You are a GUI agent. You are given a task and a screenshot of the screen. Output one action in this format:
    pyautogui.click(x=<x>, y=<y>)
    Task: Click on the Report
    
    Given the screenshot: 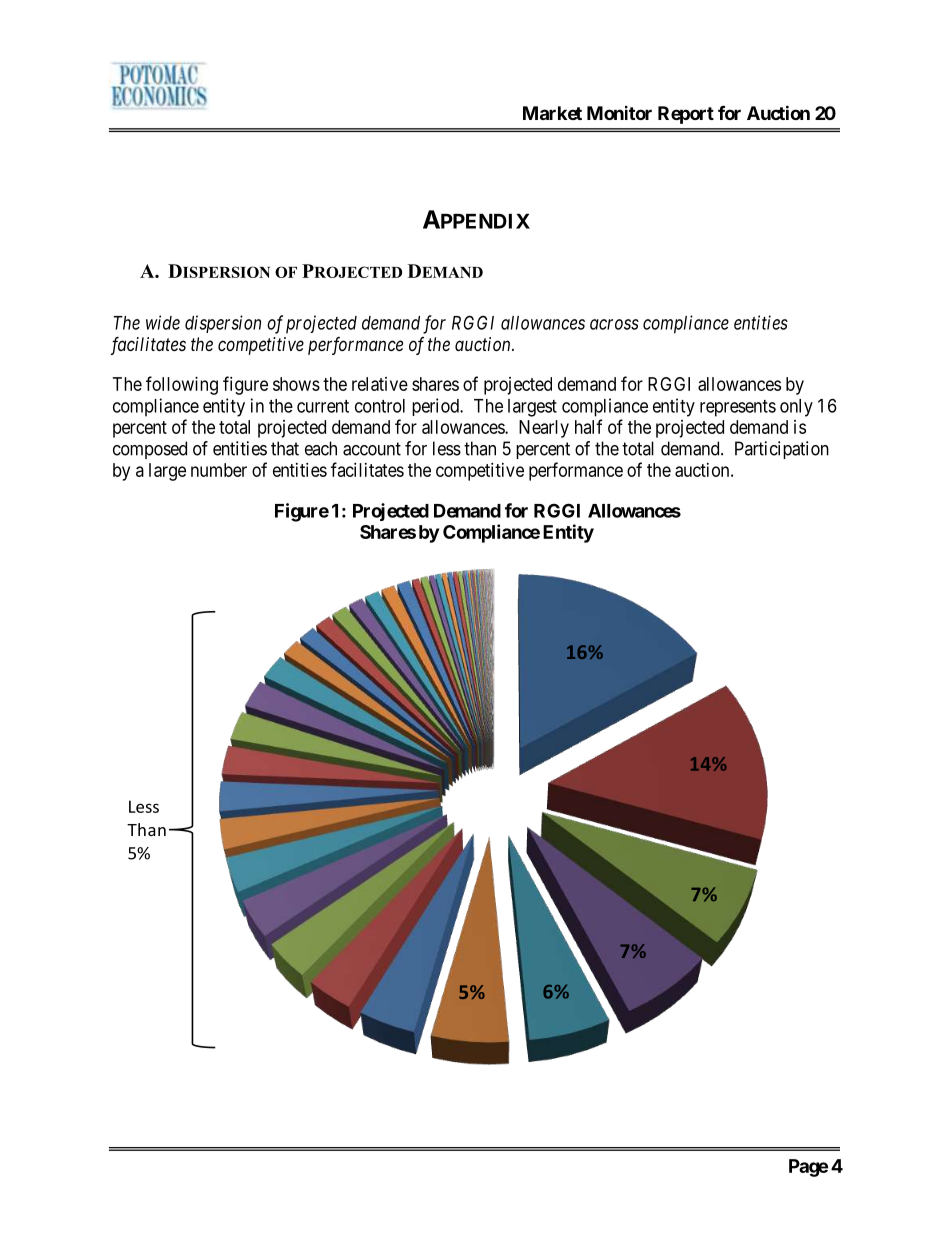 What is the action you would take?
    pyautogui.click(x=686, y=115)
